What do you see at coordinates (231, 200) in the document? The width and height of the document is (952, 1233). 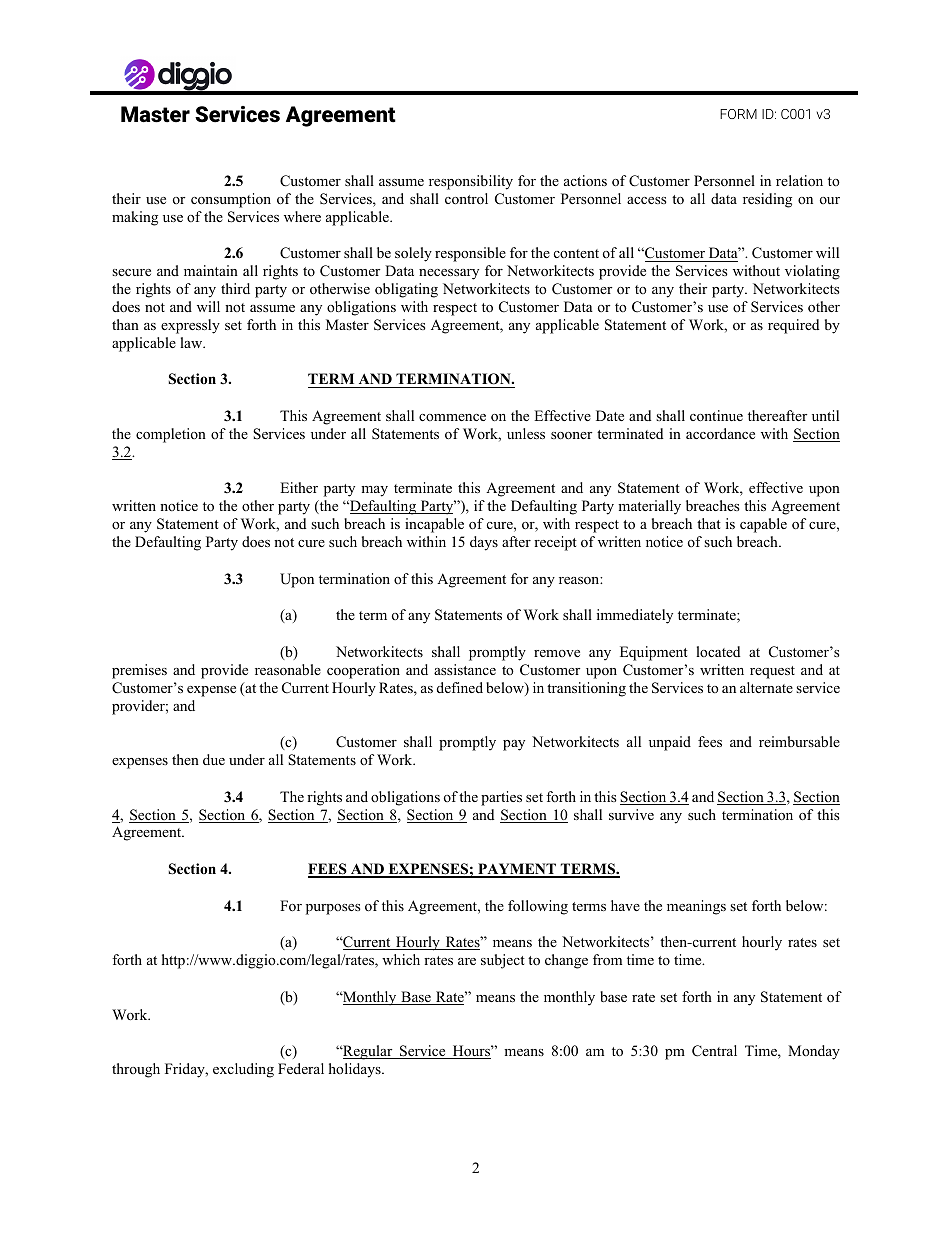 I see `consumption` at bounding box center [231, 200].
